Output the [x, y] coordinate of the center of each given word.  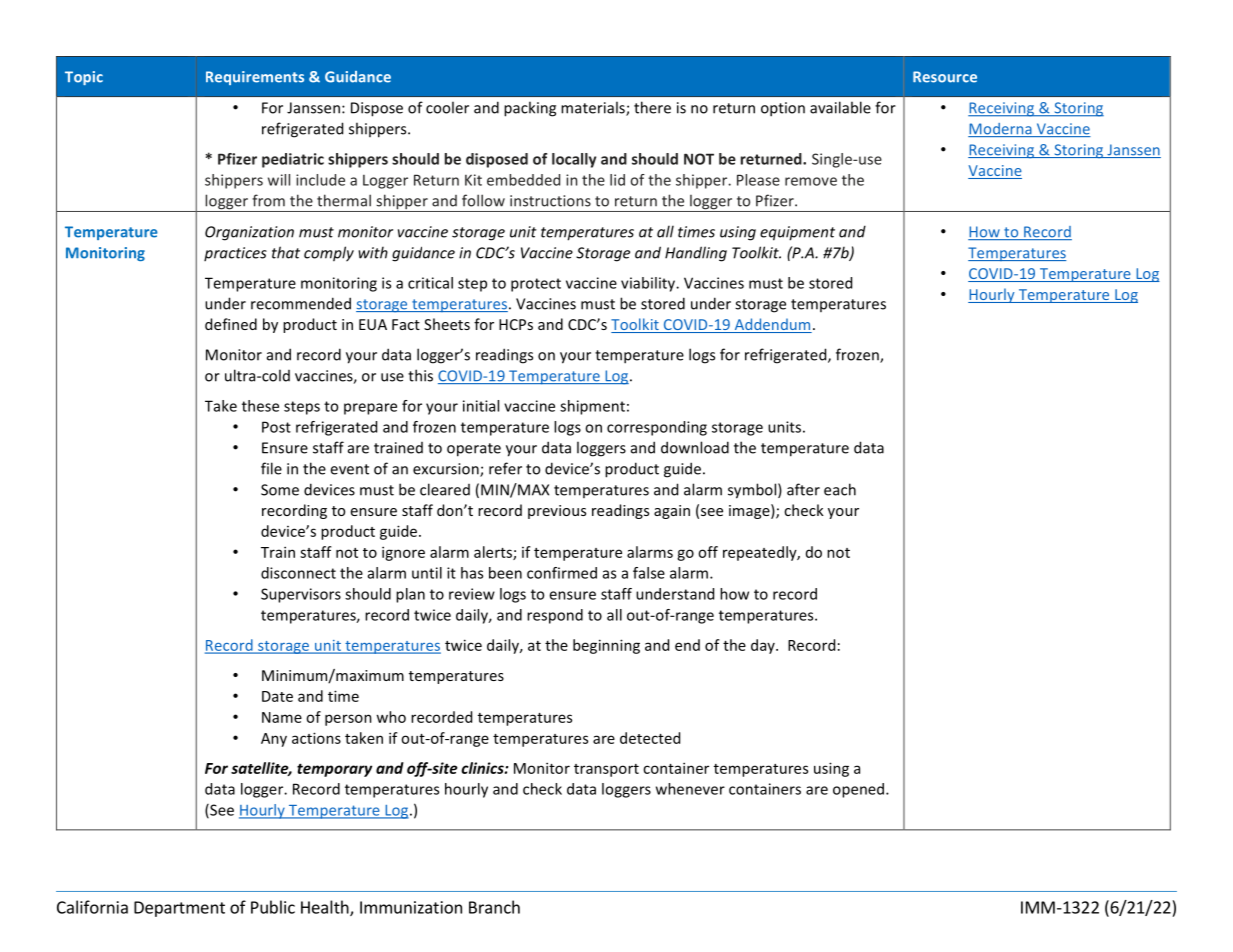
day [764, 646]
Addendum [772, 325]
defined [231, 324]
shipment [592, 407]
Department [179, 909]
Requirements [255, 78]
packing [530, 109]
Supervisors [301, 595]
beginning [606, 646]
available [840, 107]
